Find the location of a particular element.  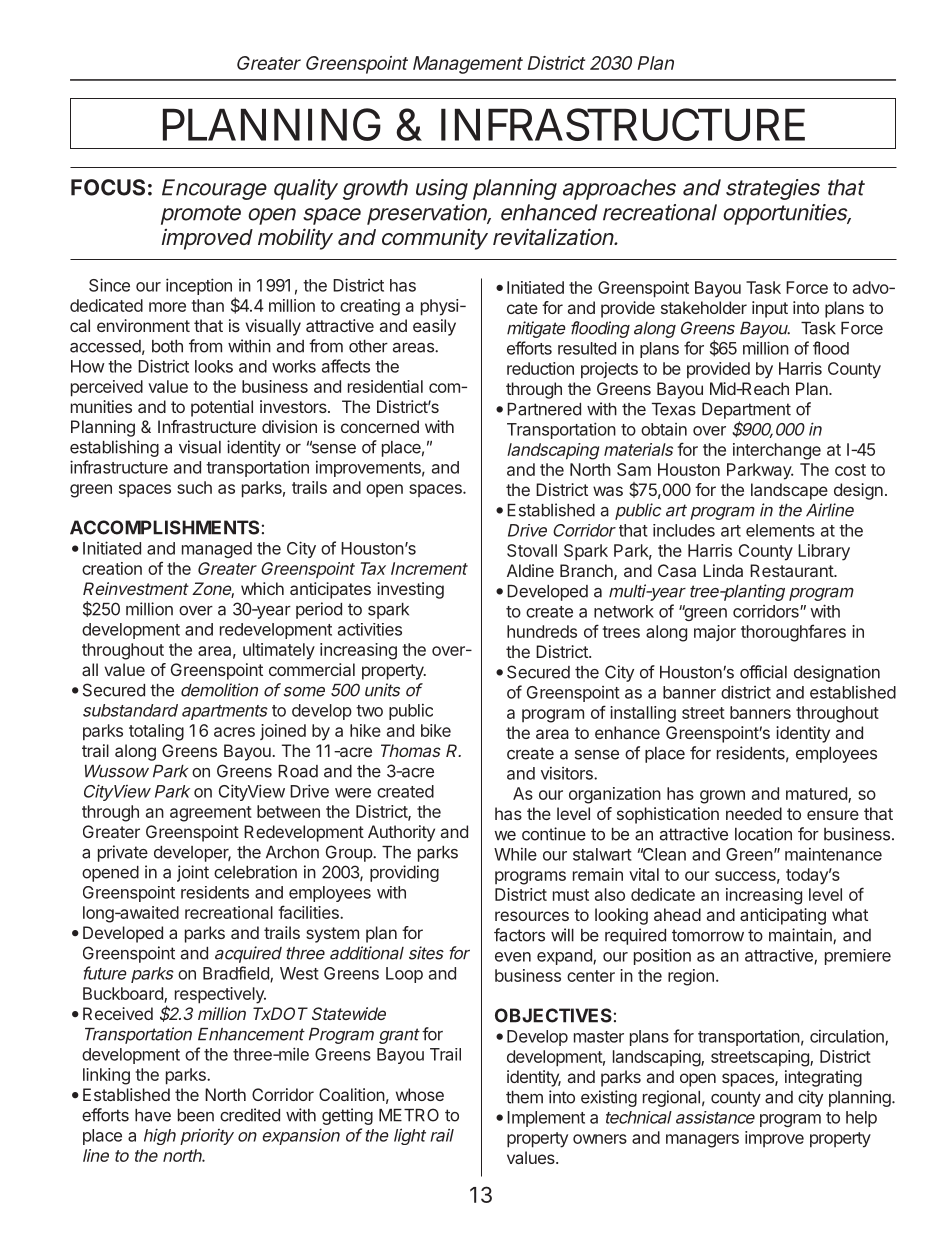

integrating is located at coordinates (823, 1078).
